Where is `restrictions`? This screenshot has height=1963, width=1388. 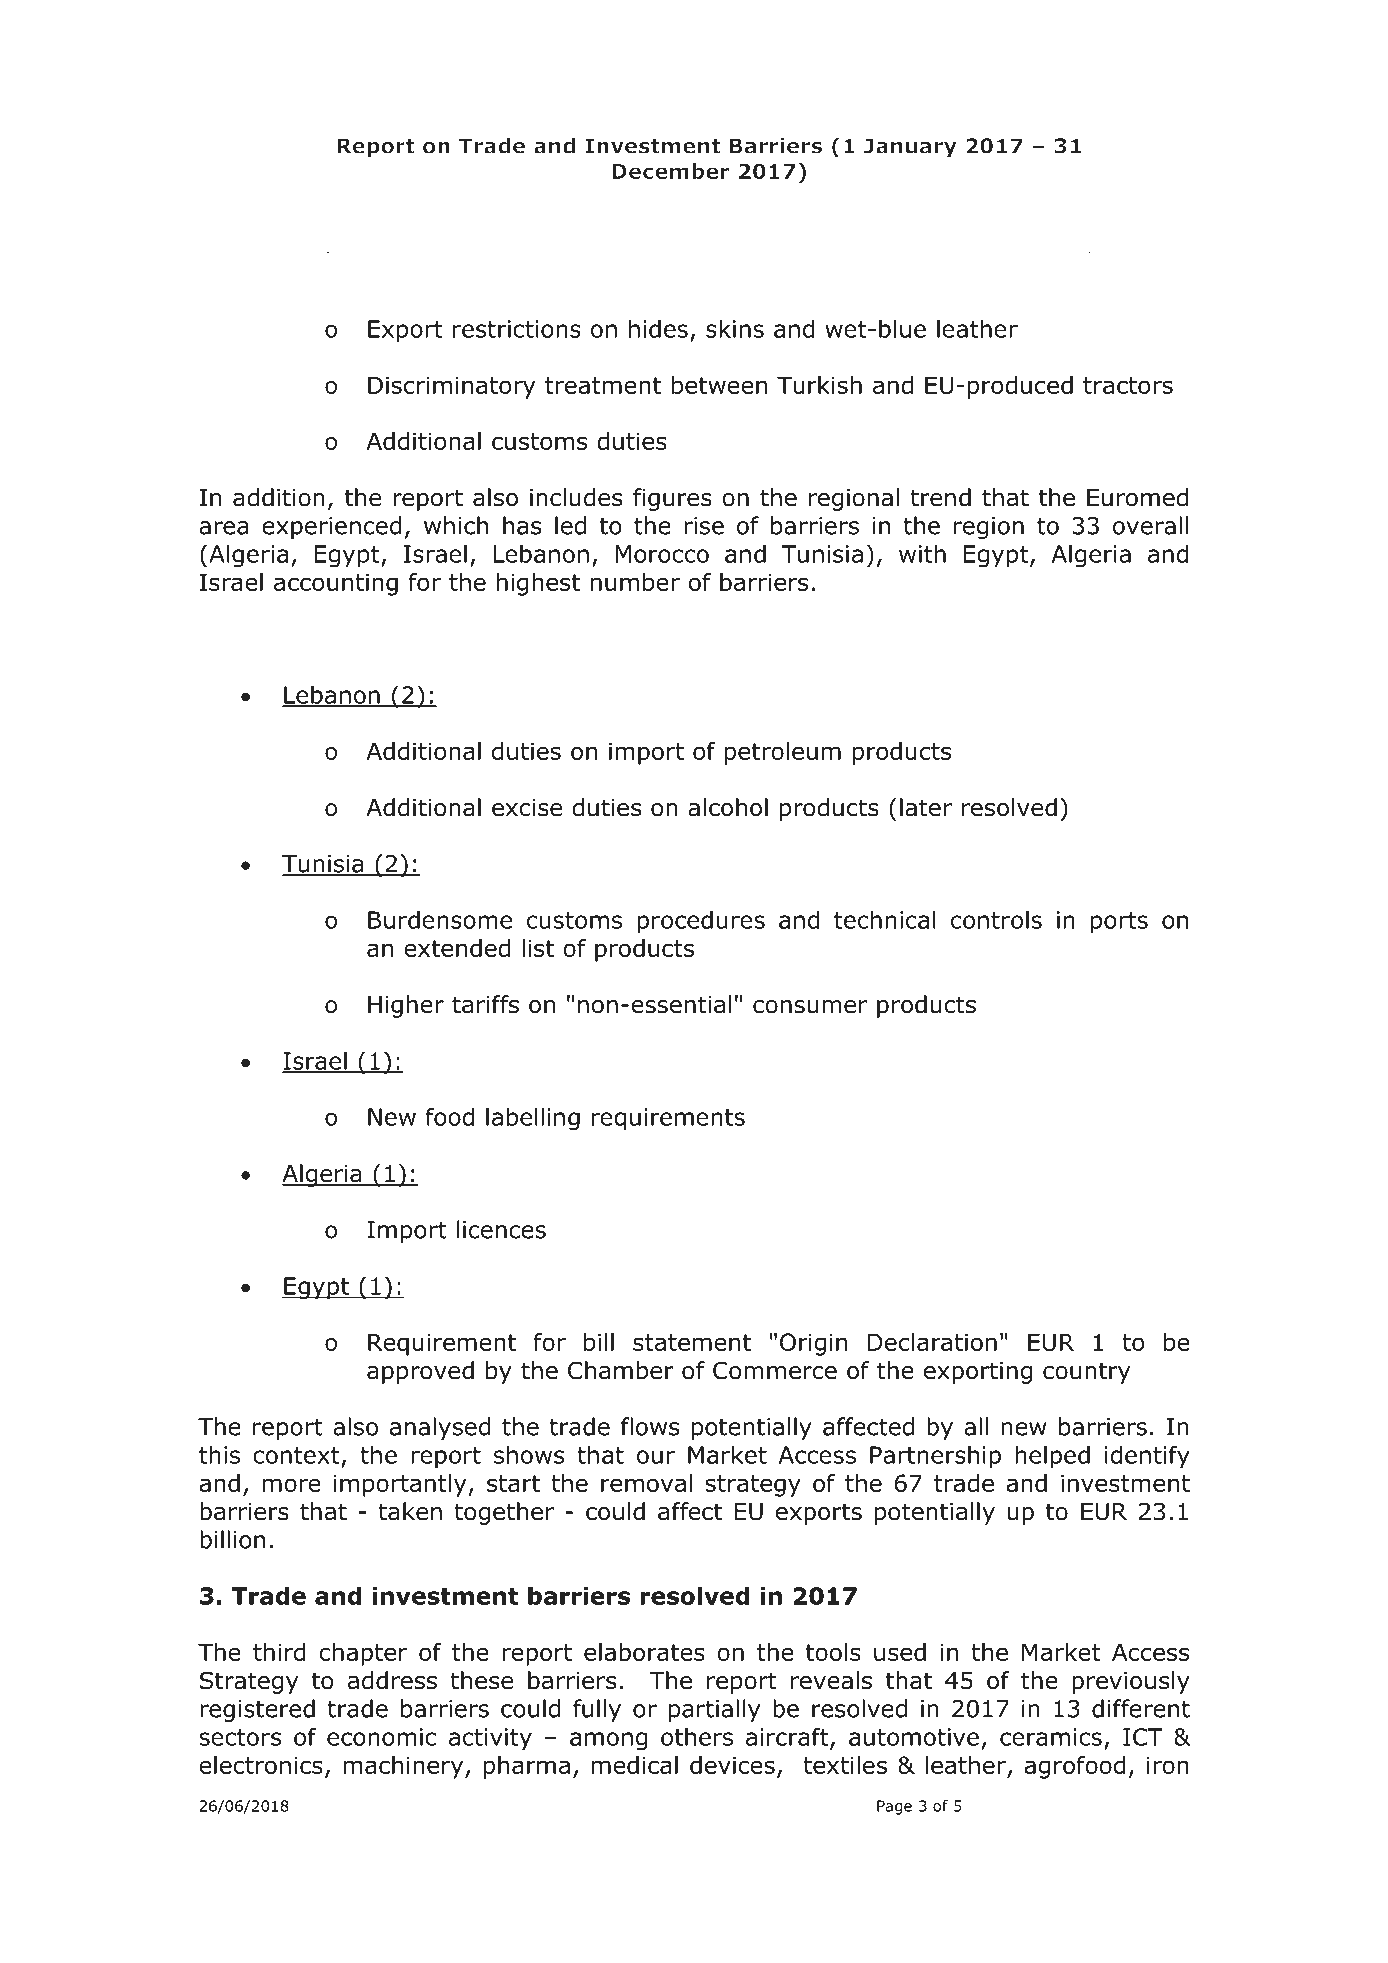
restrictions is located at coordinates (517, 329).
